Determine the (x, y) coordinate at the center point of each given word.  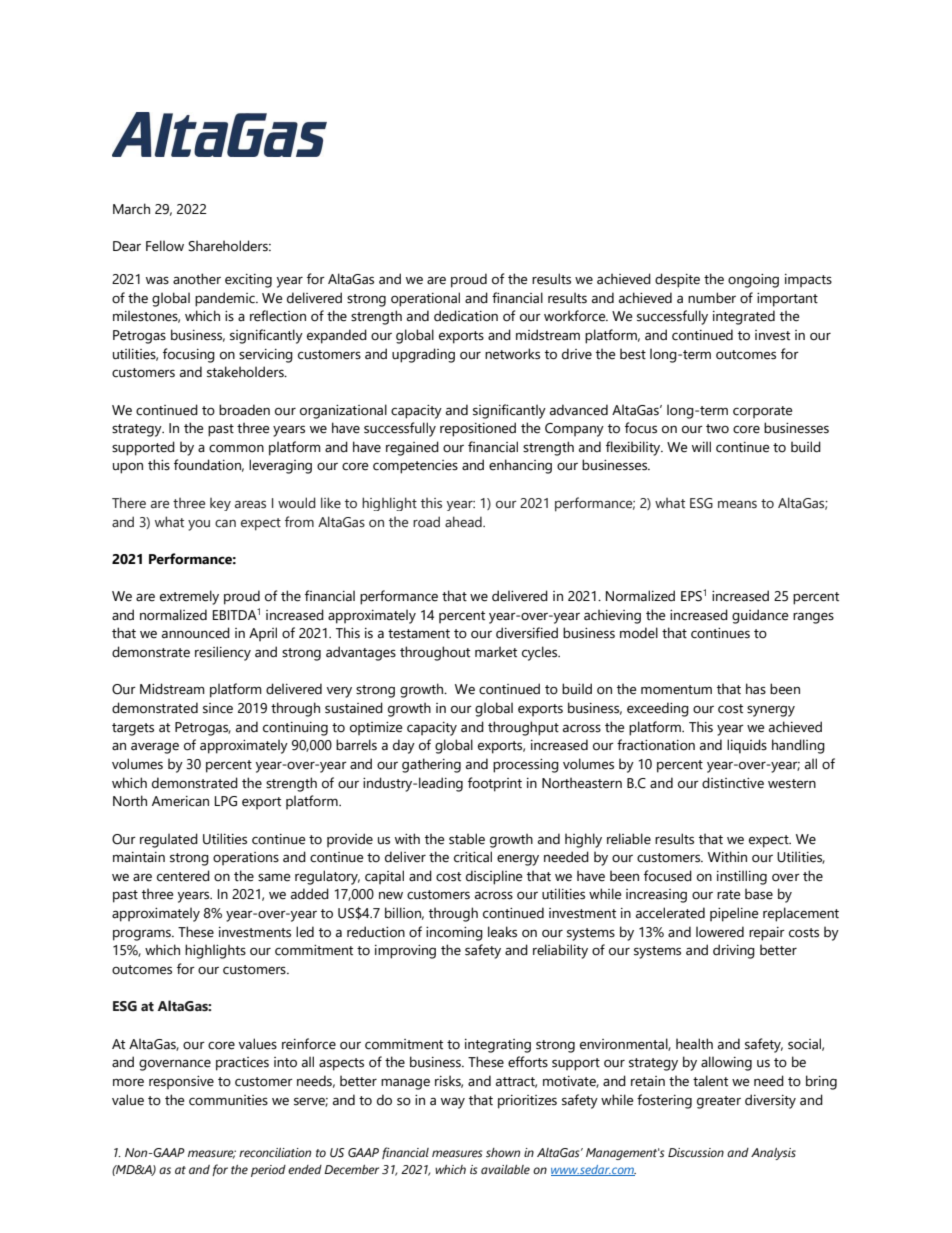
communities (228, 1100)
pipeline (734, 914)
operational (425, 299)
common (236, 448)
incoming (454, 934)
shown (503, 1152)
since (218, 708)
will (701, 446)
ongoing (753, 281)
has (756, 689)
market (496, 652)
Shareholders (229, 246)
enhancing (520, 466)
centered (183, 876)
